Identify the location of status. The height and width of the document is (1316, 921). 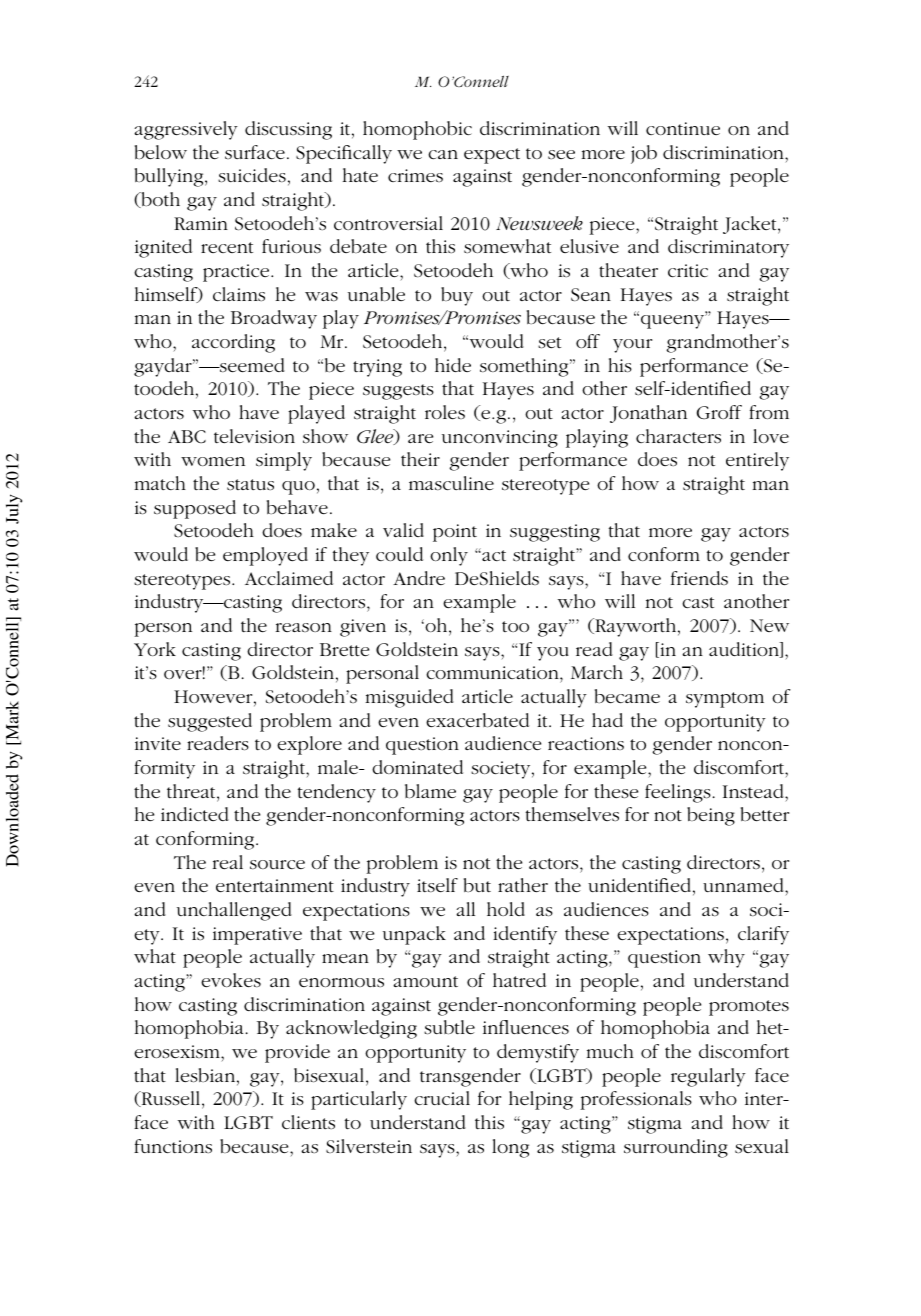
(250, 485).
